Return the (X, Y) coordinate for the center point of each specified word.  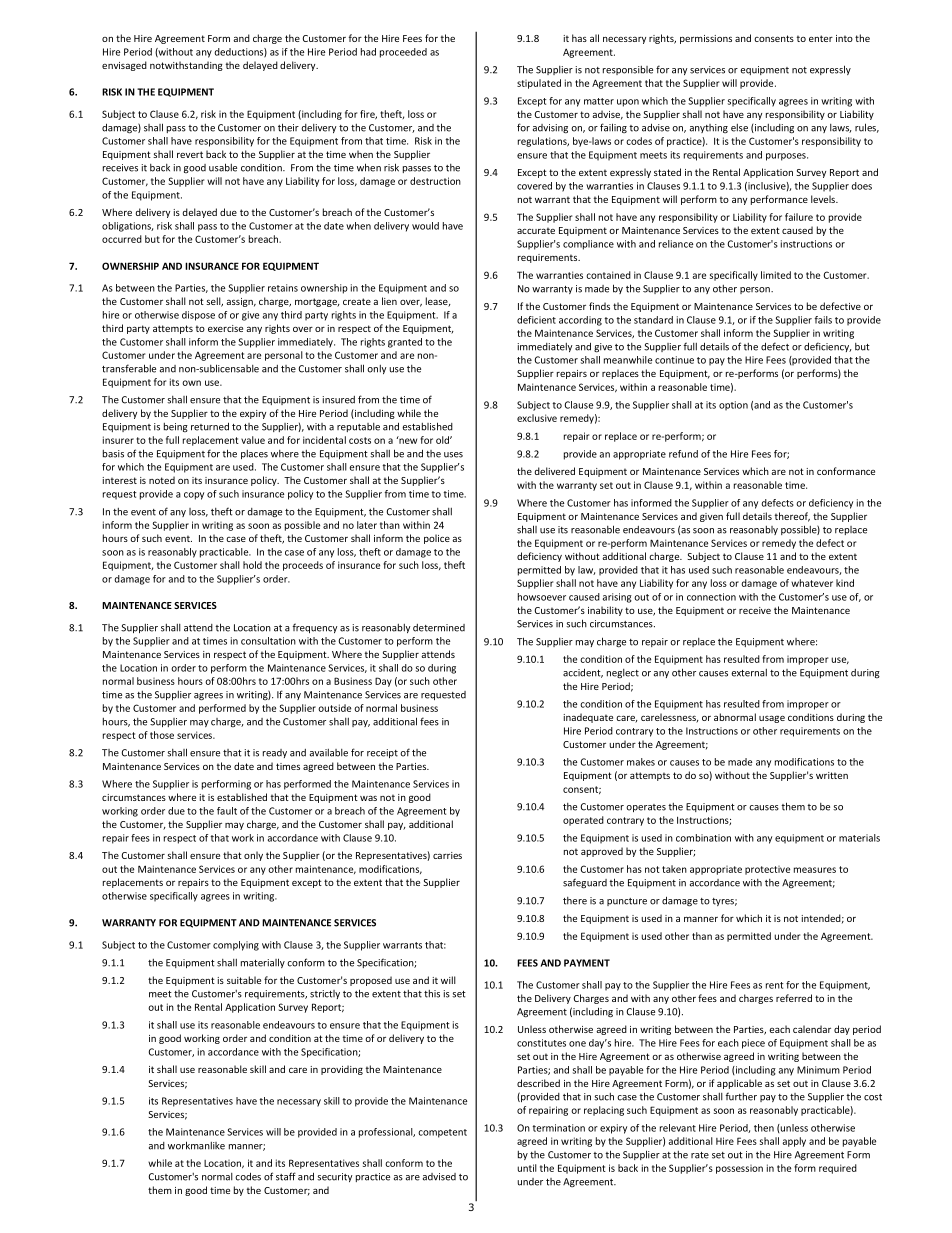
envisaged (124, 66)
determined (439, 628)
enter (821, 38)
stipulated (539, 84)
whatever (812, 583)
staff (286, 1176)
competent (442, 1133)
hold (252, 565)
